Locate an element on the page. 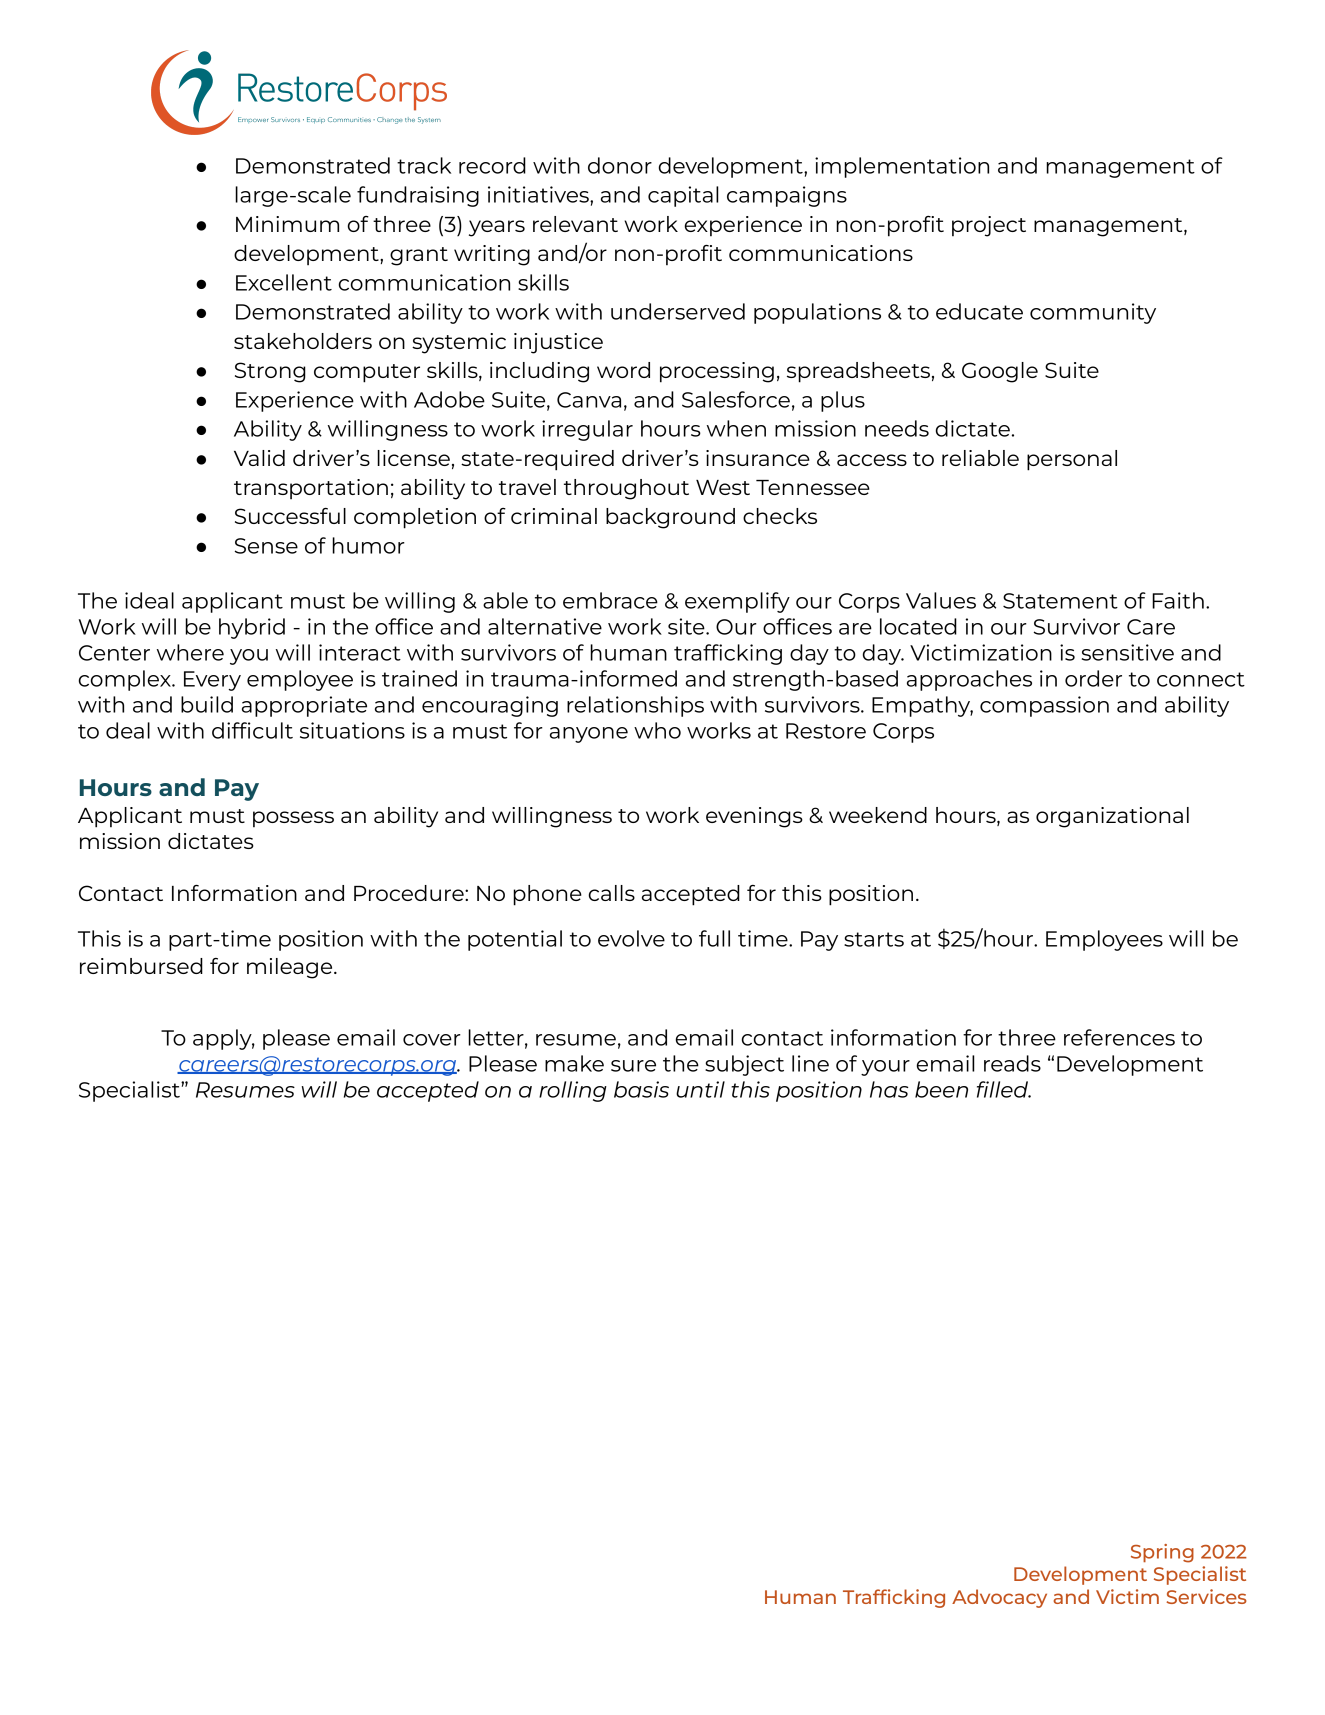  project is located at coordinates (989, 226).
